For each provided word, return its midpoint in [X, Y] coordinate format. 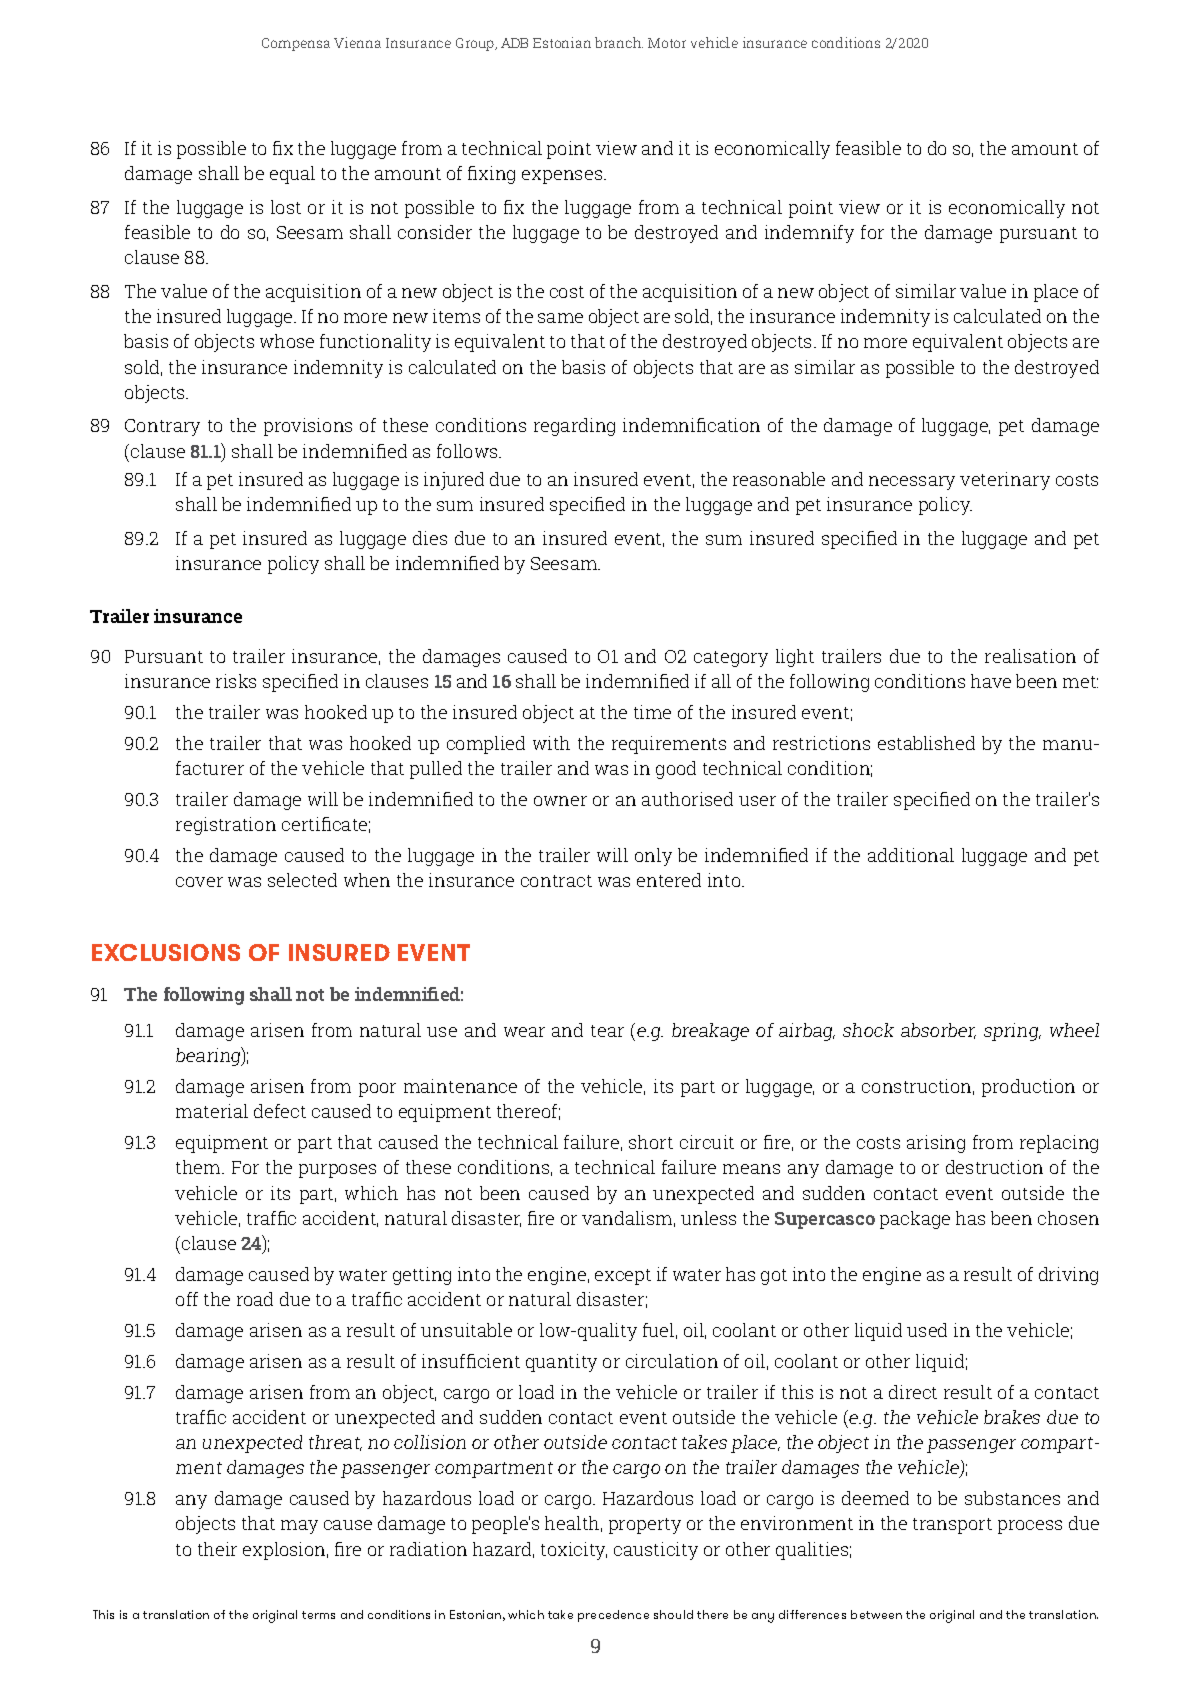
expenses [563, 177]
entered [669, 880]
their [217, 1549]
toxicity [574, 1551]
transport [952, 1526]
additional [911, 855]
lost [286, 207]
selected [302, 880]
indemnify [809, 234]
